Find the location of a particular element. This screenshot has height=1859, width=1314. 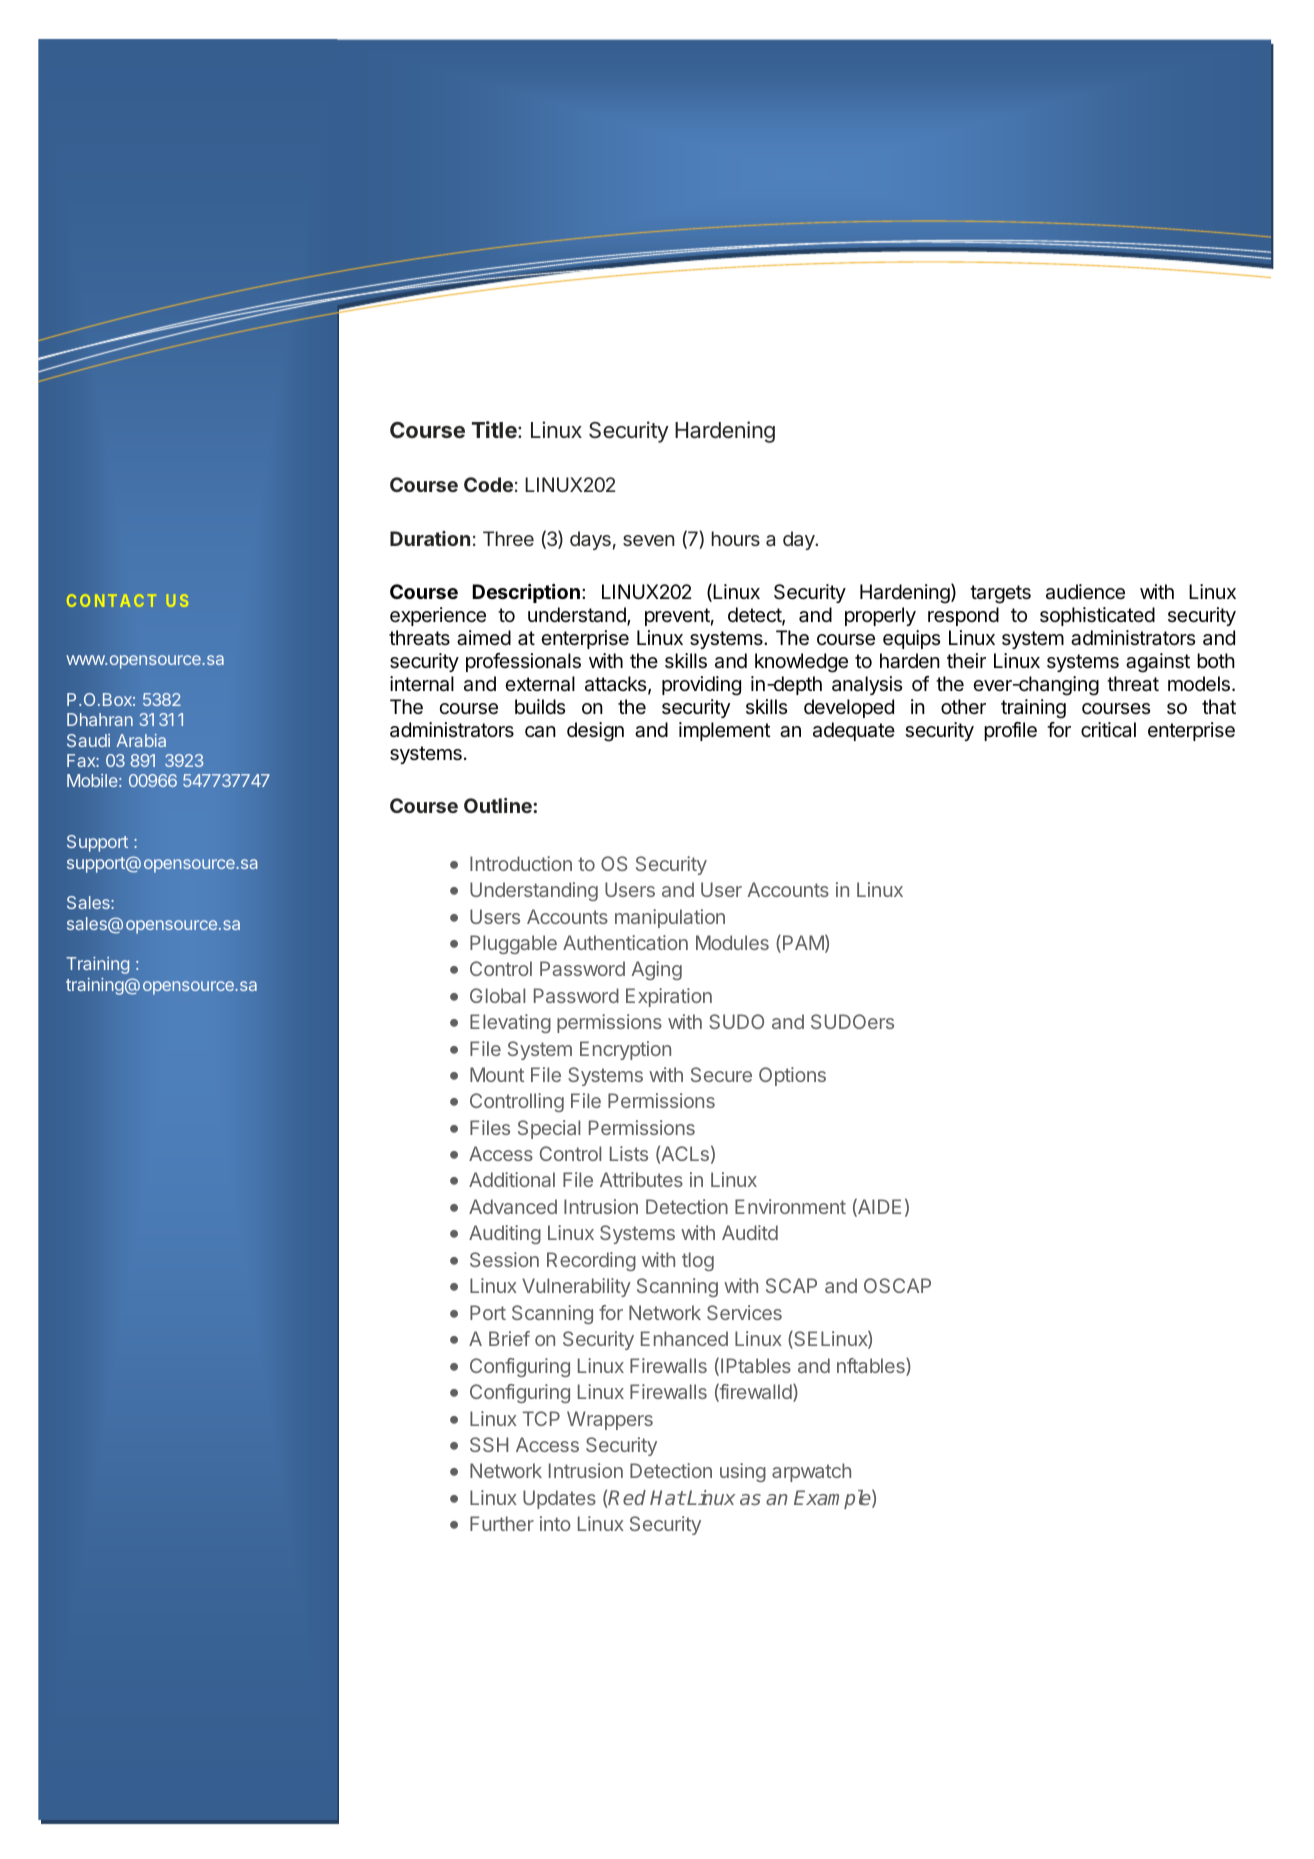

Global is located at coordinates (497, 995).
